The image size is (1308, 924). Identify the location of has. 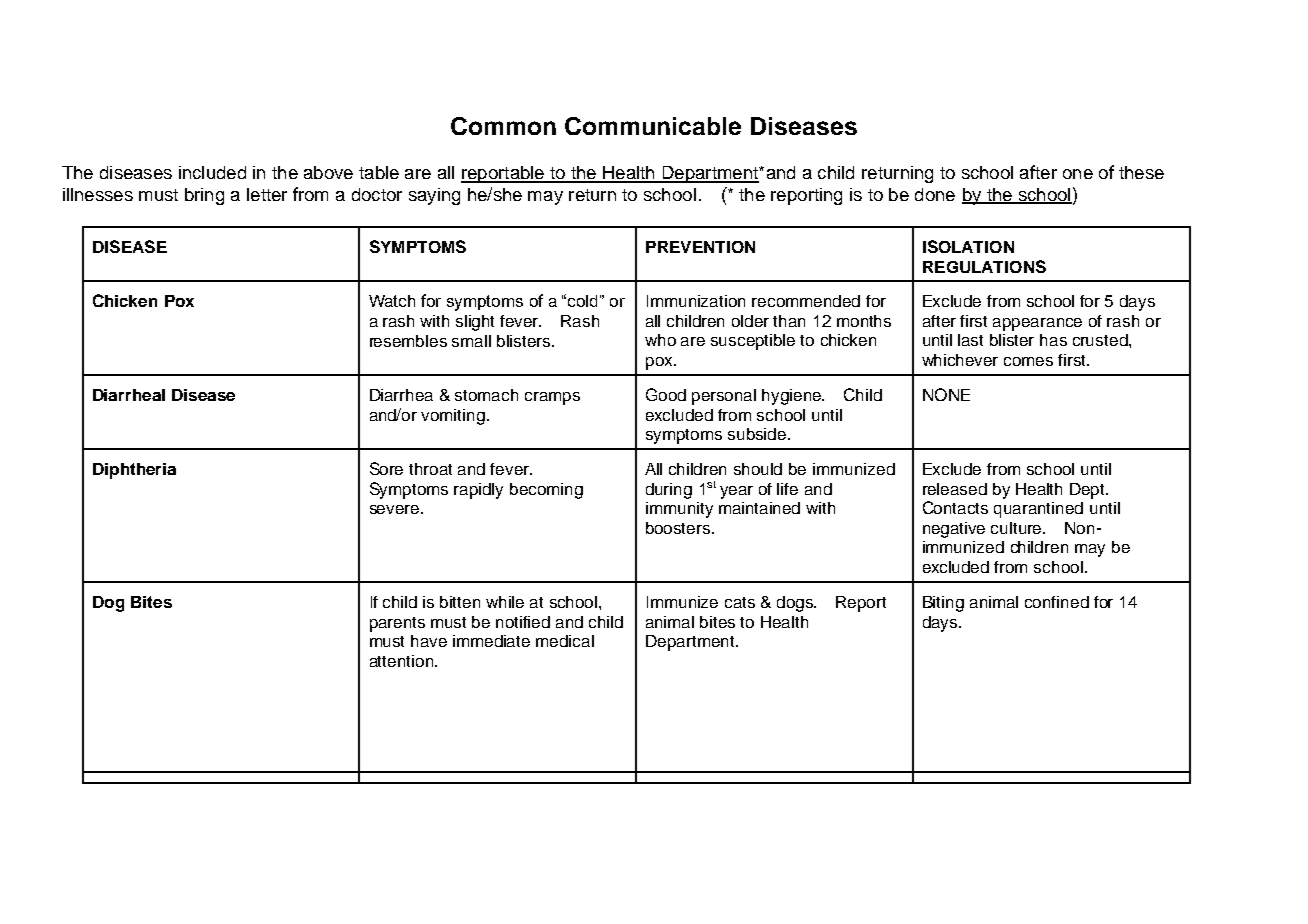
(1053, 340).
